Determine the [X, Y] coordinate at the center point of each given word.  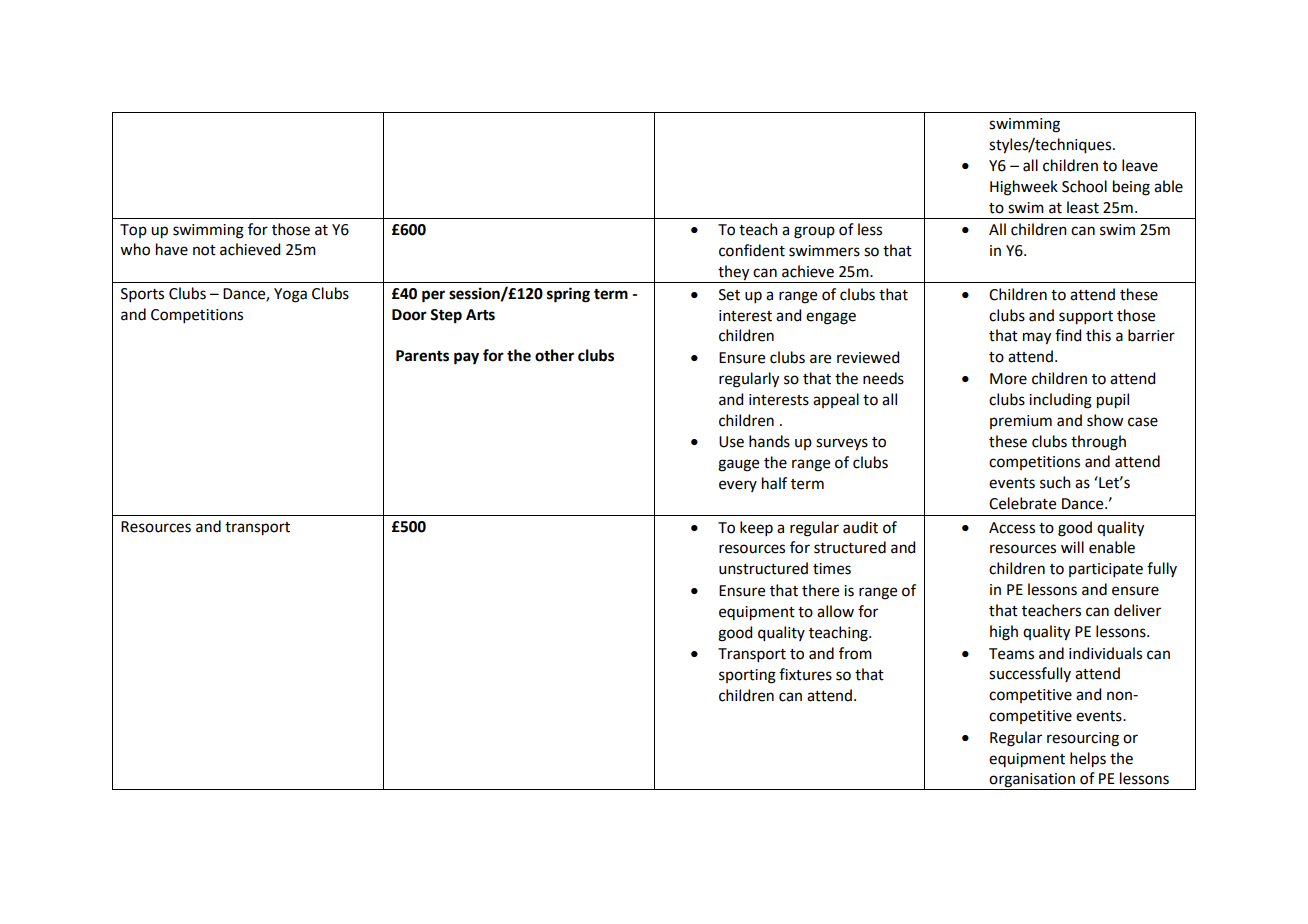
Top [133, 231]
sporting [747, 676]
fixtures [805, 674]
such [1055, 482]
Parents [422, 356]
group [814, 232]
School [1084, 186]
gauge [738, 465]
